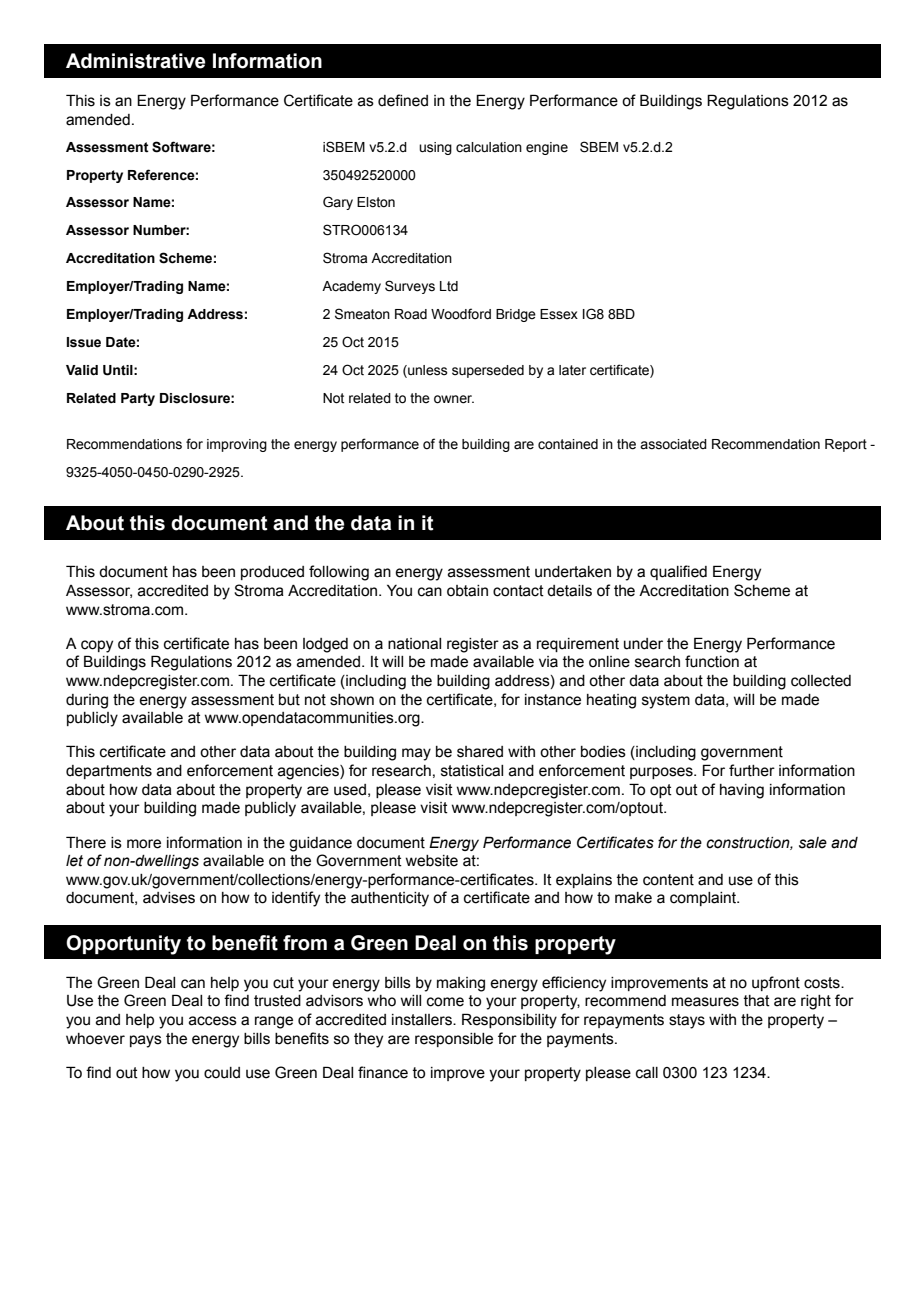 This page has height=1308, width=924. Describe the element at coordinates (146, 1041) in the page. I see `pays` at that location.
